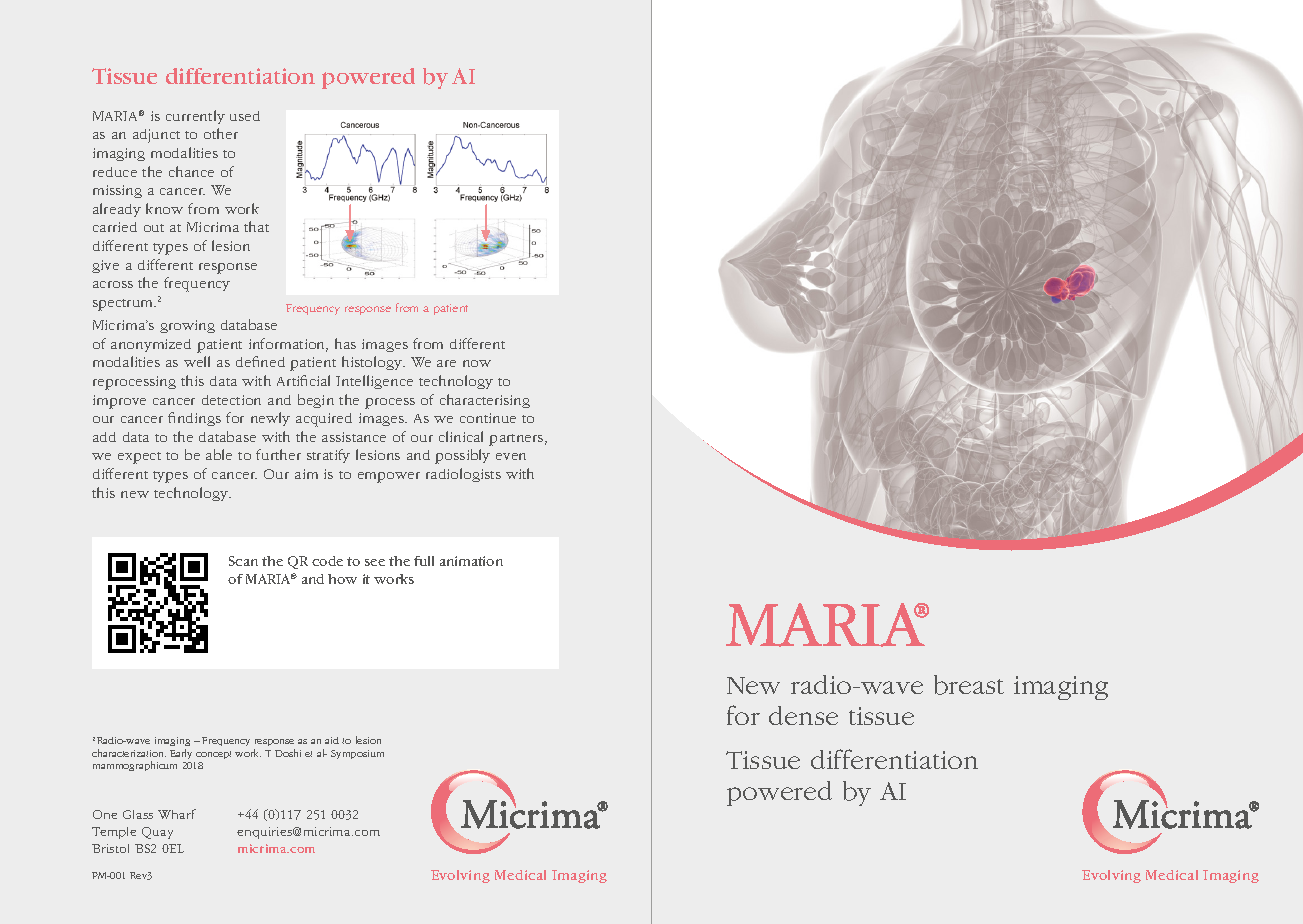 The width and height of the screenshot is (1303, 924). I want to click on even, so click(511, 456).
